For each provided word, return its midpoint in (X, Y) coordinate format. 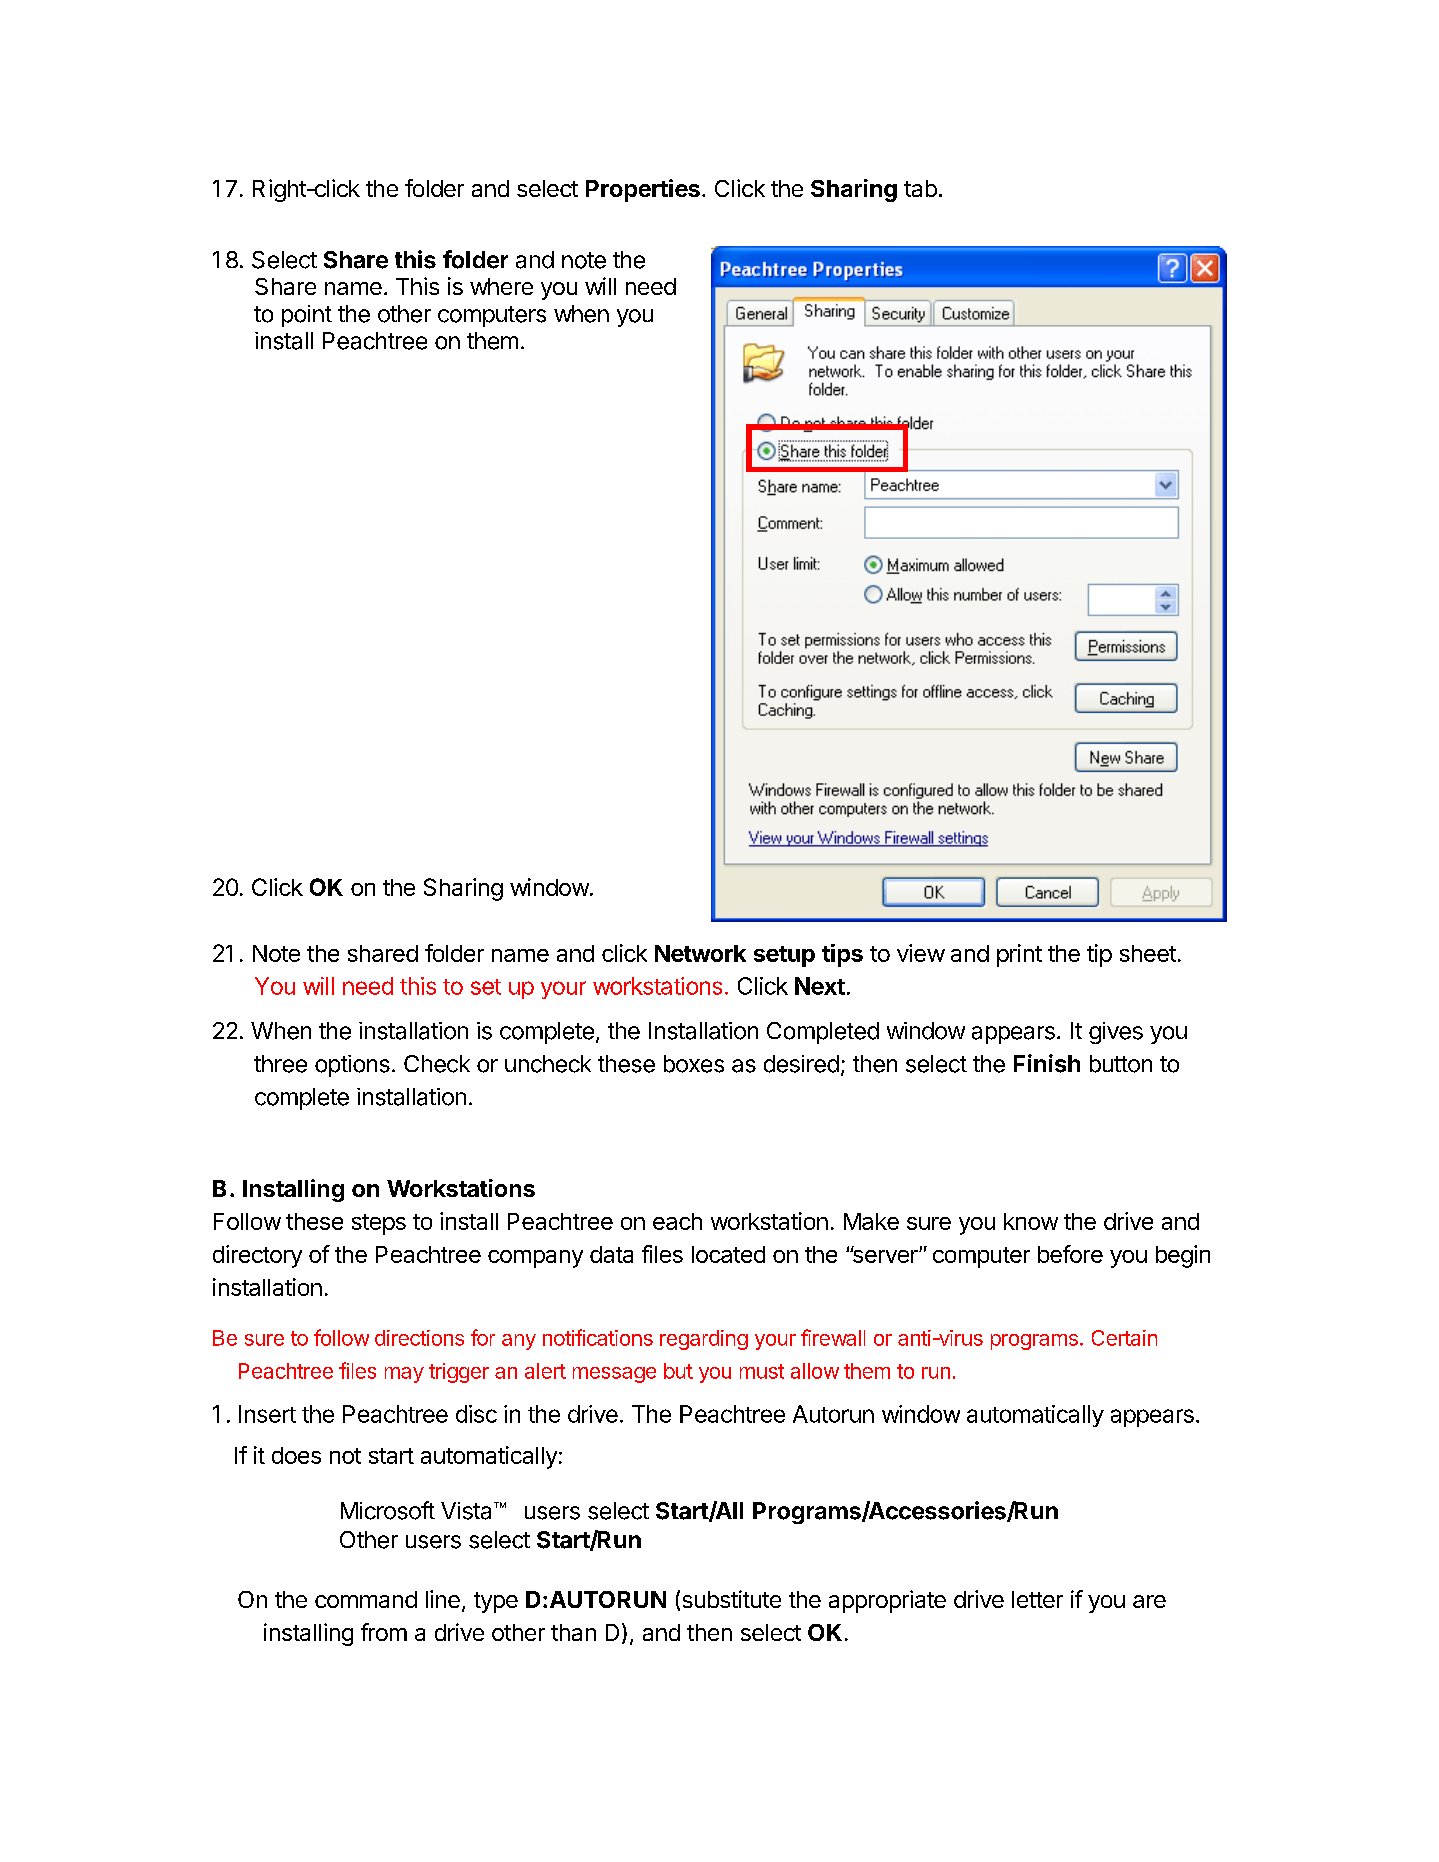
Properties (643, 190)
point (307, 316)
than (573, 1632)
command (366, 1599)
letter (1037, 1599)
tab (920, 188)
